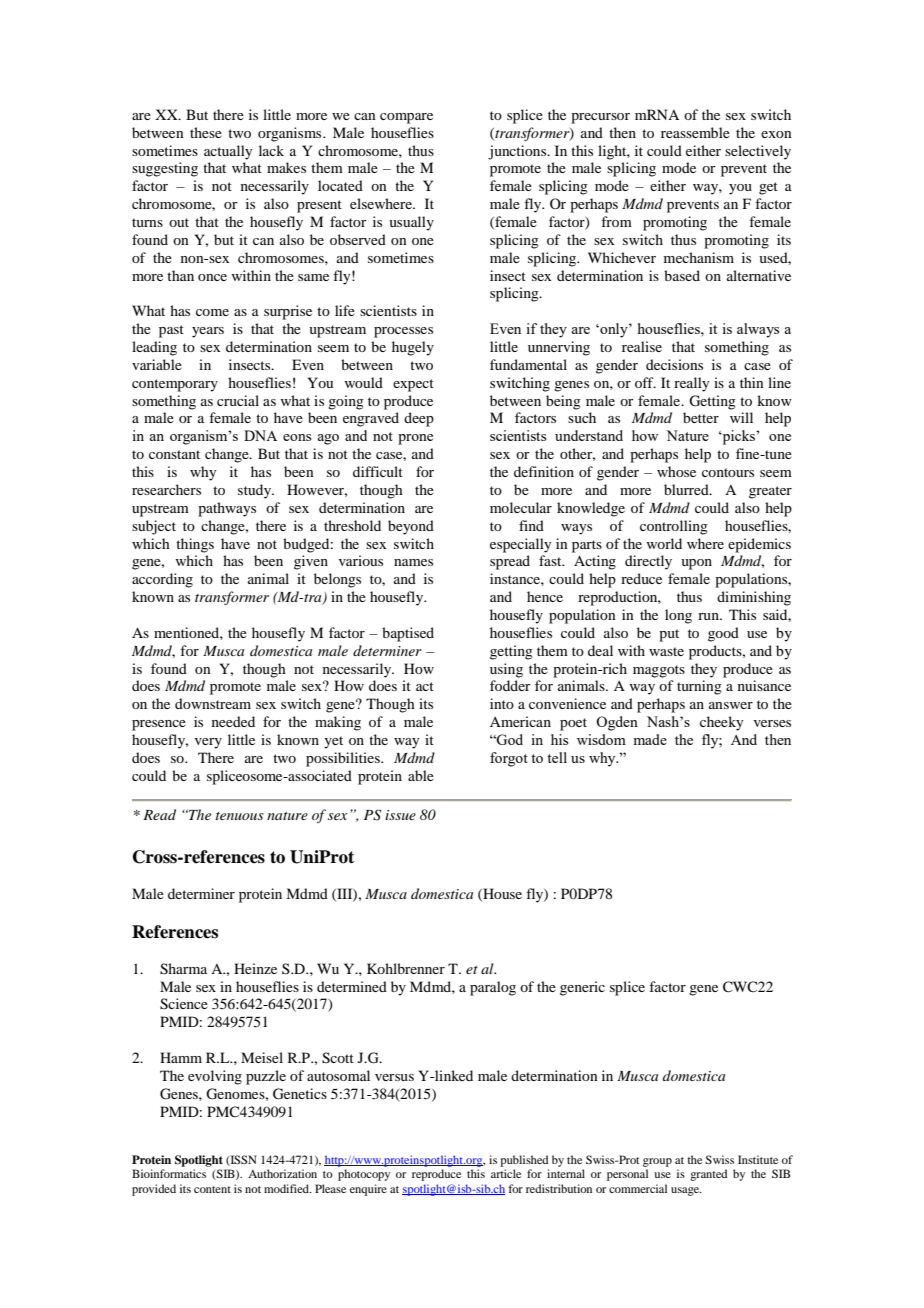  I want to click on downstream, so click(213, 703).
